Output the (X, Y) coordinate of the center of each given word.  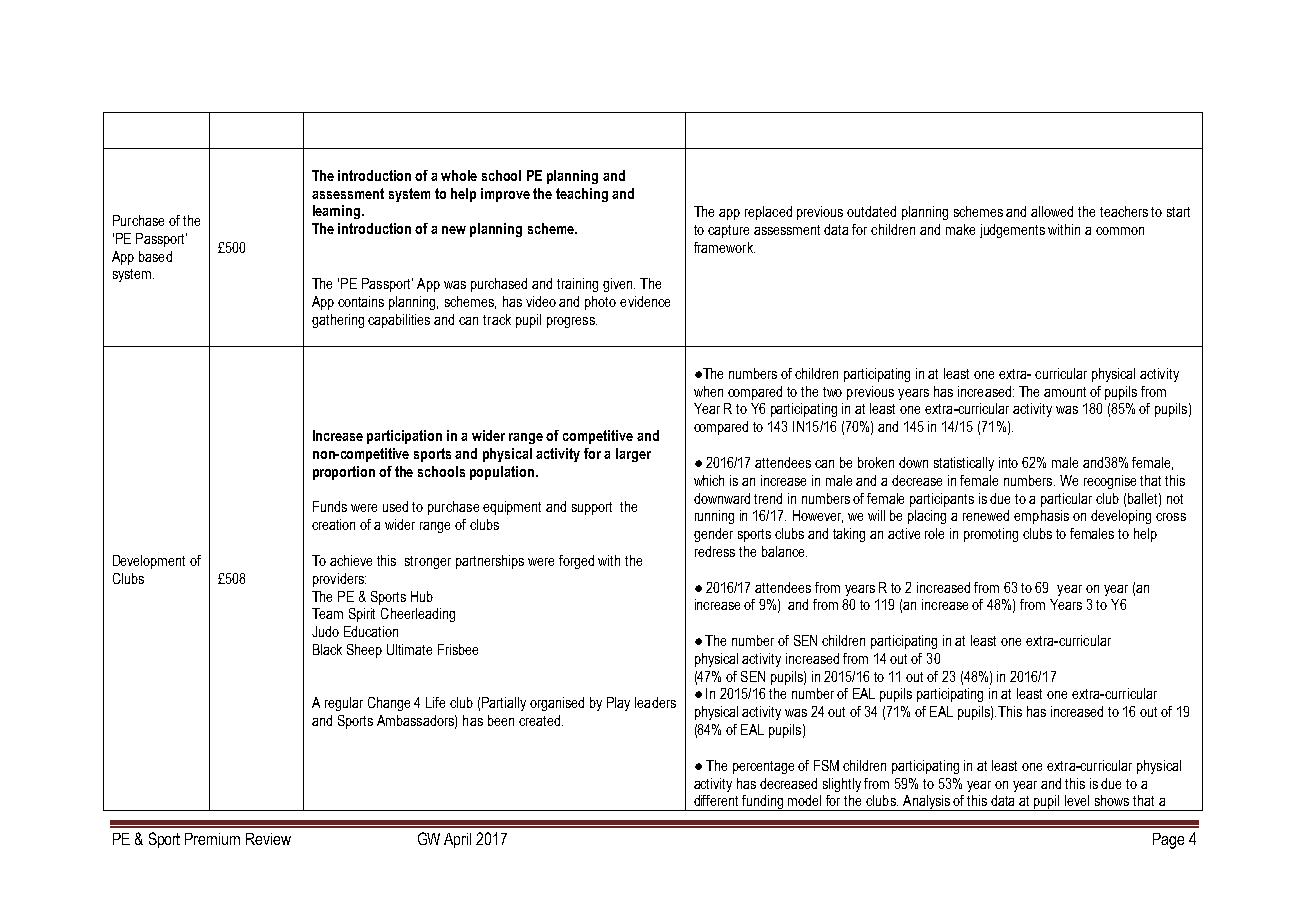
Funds (330, 506)
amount (1065, 392)
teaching (582, 195)
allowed (1052, 211)
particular (1066, 500)
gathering (338, 321)
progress (572, 322)
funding (763, 803)
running (714, 517)
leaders (655, 702)
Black (327, 649)
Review (268, 839)
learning (338, 212)
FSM (826, 765)
